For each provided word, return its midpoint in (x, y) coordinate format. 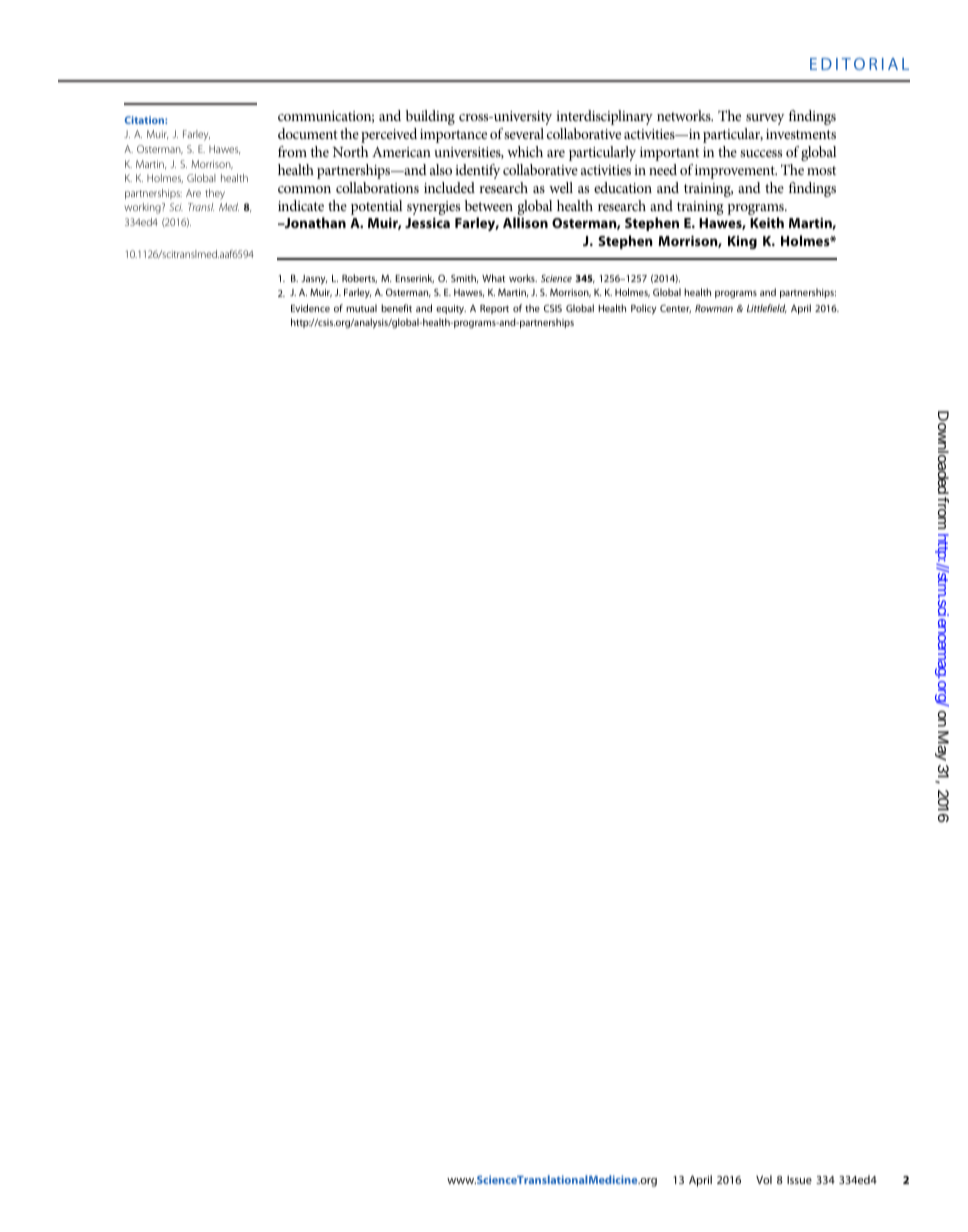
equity (451, 309)
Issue (799, 1180)
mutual (361, 308)
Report (494, 309)
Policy (643, 309)
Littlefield (767, 308)
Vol (764, 1179)
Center (675, 308)
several (524, 133)
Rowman (714, 308)
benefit (396, 308)
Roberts (359, 278)
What (493, 278)
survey (765, 119)
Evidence (310, 308)
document (308, 133)
